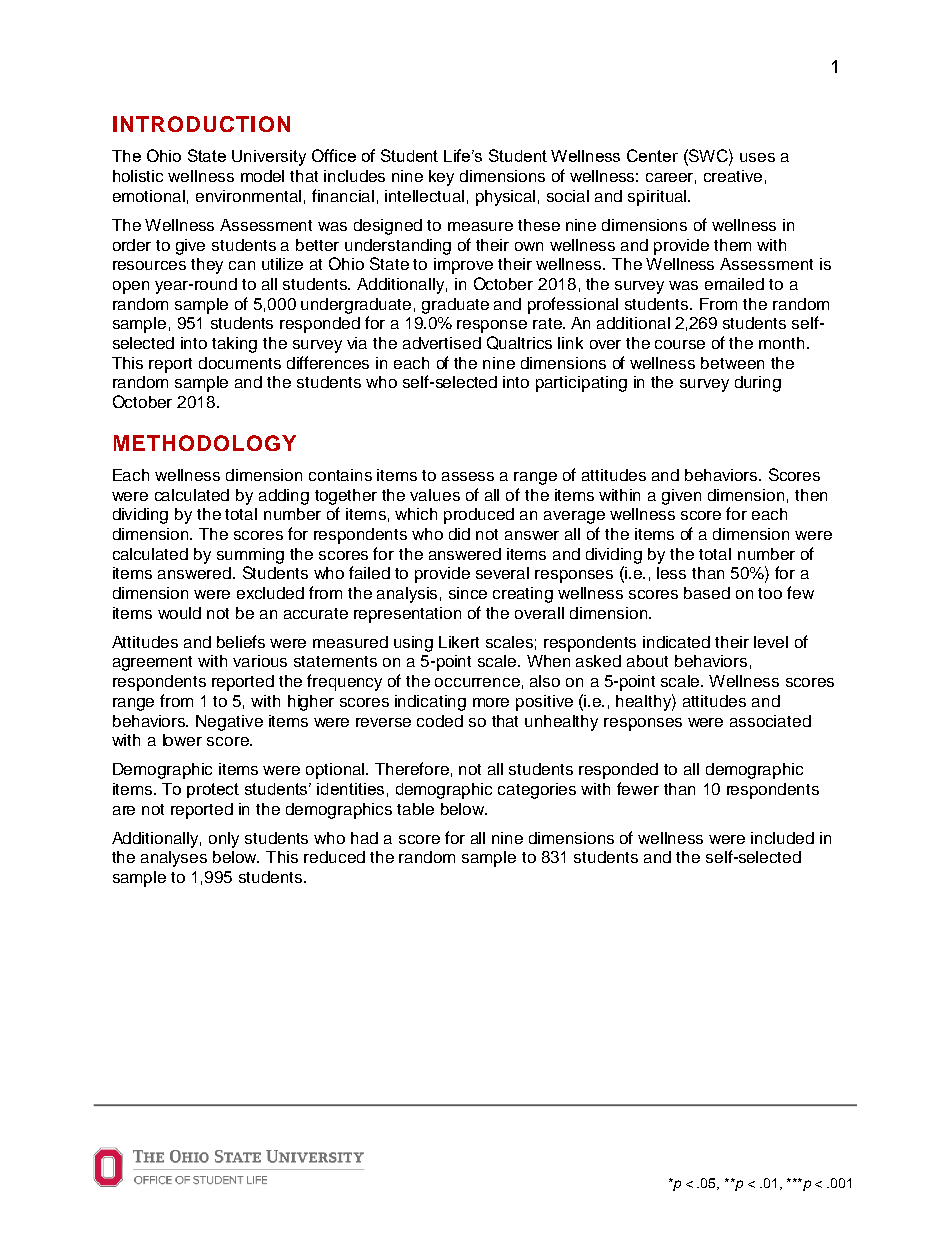 The width and height of the screenshot is (952, 1233). Describe the element at coordinates (707, 593) in the screenshot. I see `based` at that location.
